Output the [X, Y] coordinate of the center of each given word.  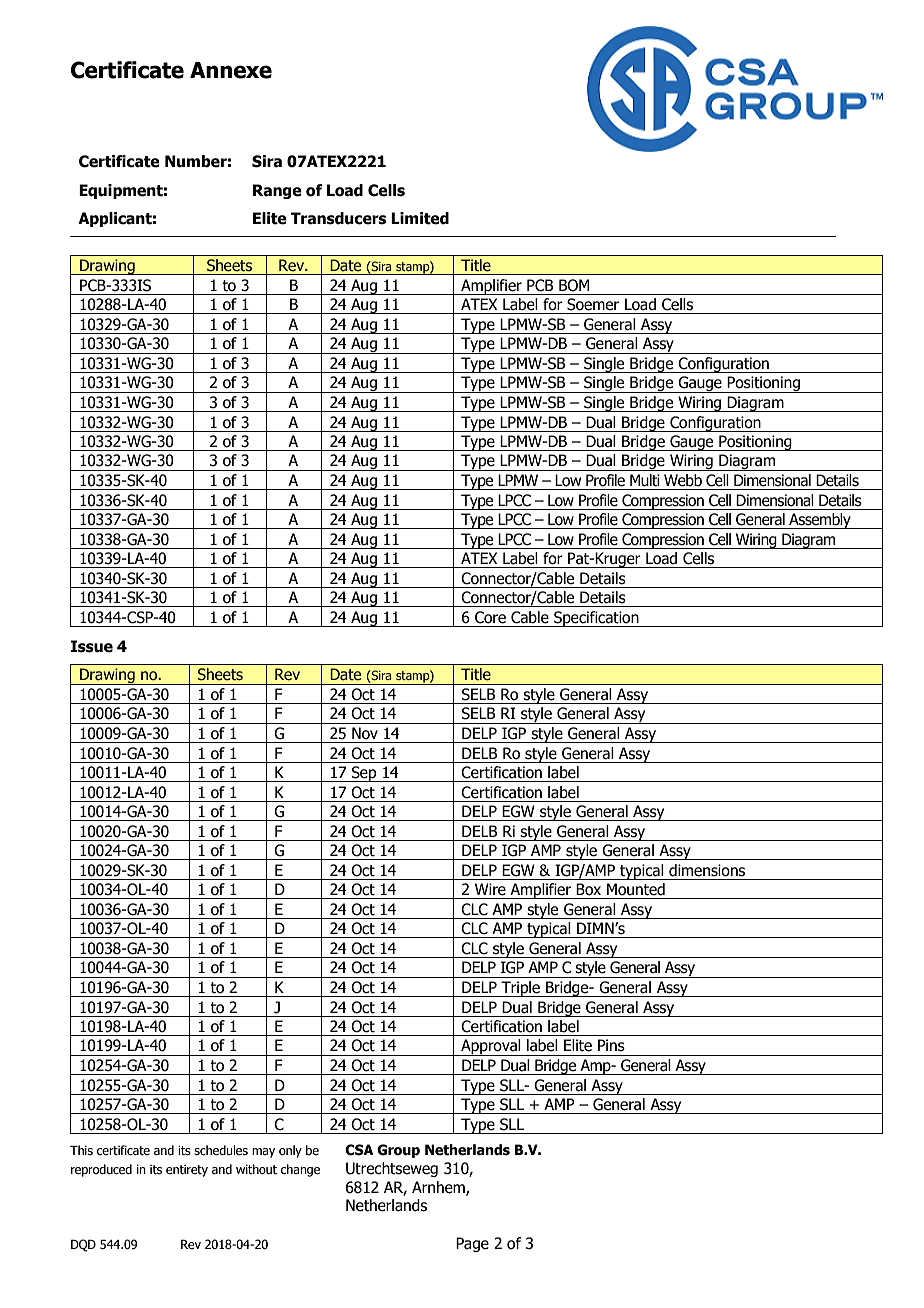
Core [490, 617]
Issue [92, 646]
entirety [187, 1171]
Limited [420, 218]
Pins [611, 1045]
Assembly [820, 521]
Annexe [231, 70]
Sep [364, 774]
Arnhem [439, 1188]
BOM [574, 285]
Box [588, 889]
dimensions [707, 870]
